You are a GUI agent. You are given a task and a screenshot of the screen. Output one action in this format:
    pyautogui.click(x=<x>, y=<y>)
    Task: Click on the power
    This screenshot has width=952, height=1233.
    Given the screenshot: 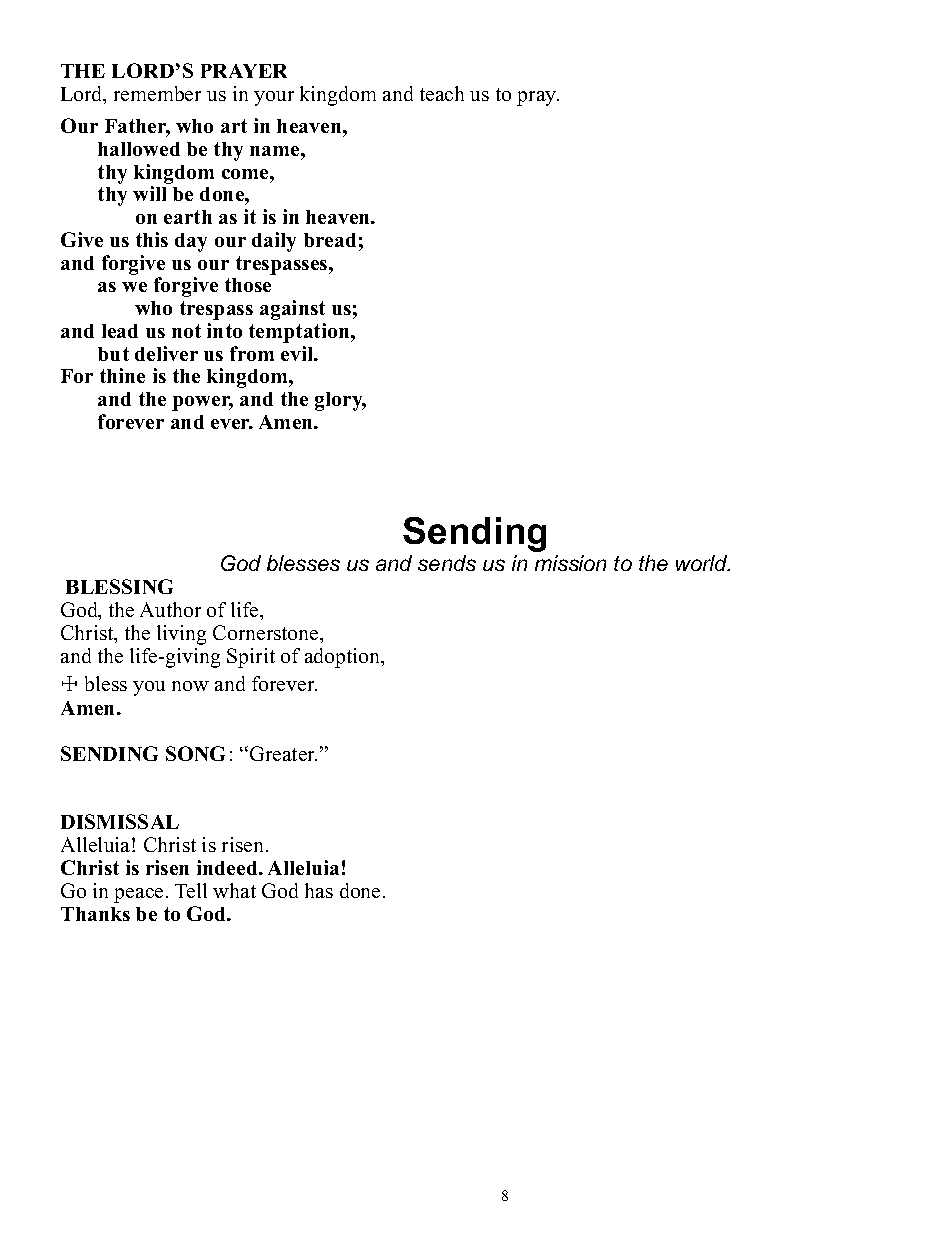 What is the action you would take?
    pyautogui.click(x=202, y=403)
